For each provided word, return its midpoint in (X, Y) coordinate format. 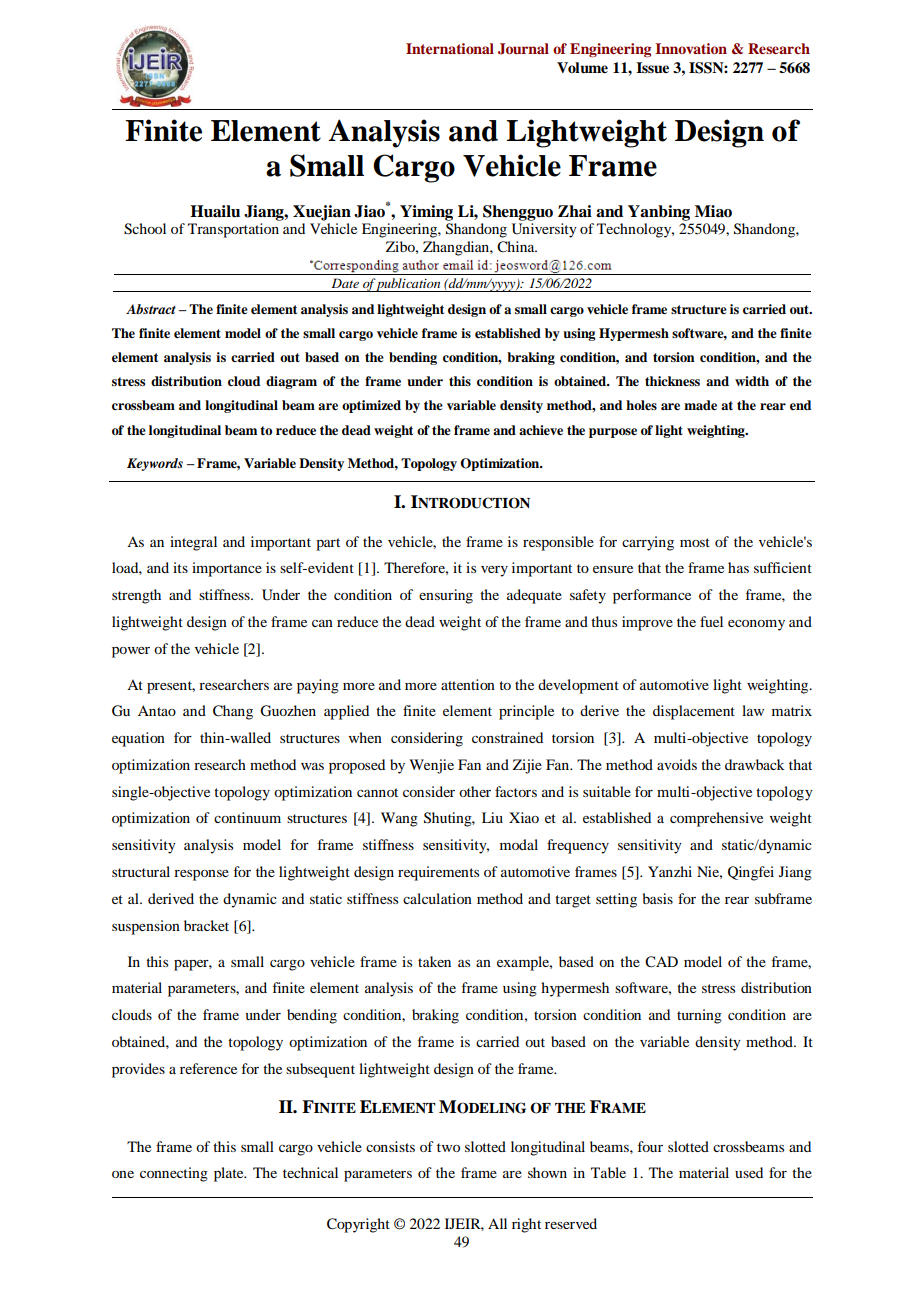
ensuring (446, 596)
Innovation (691, 48)
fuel (711, 621)
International (450, 48)
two (448, 1147)
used (749, 1172)
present (171, 687)
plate (230, 1174)
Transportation (233, 230)
